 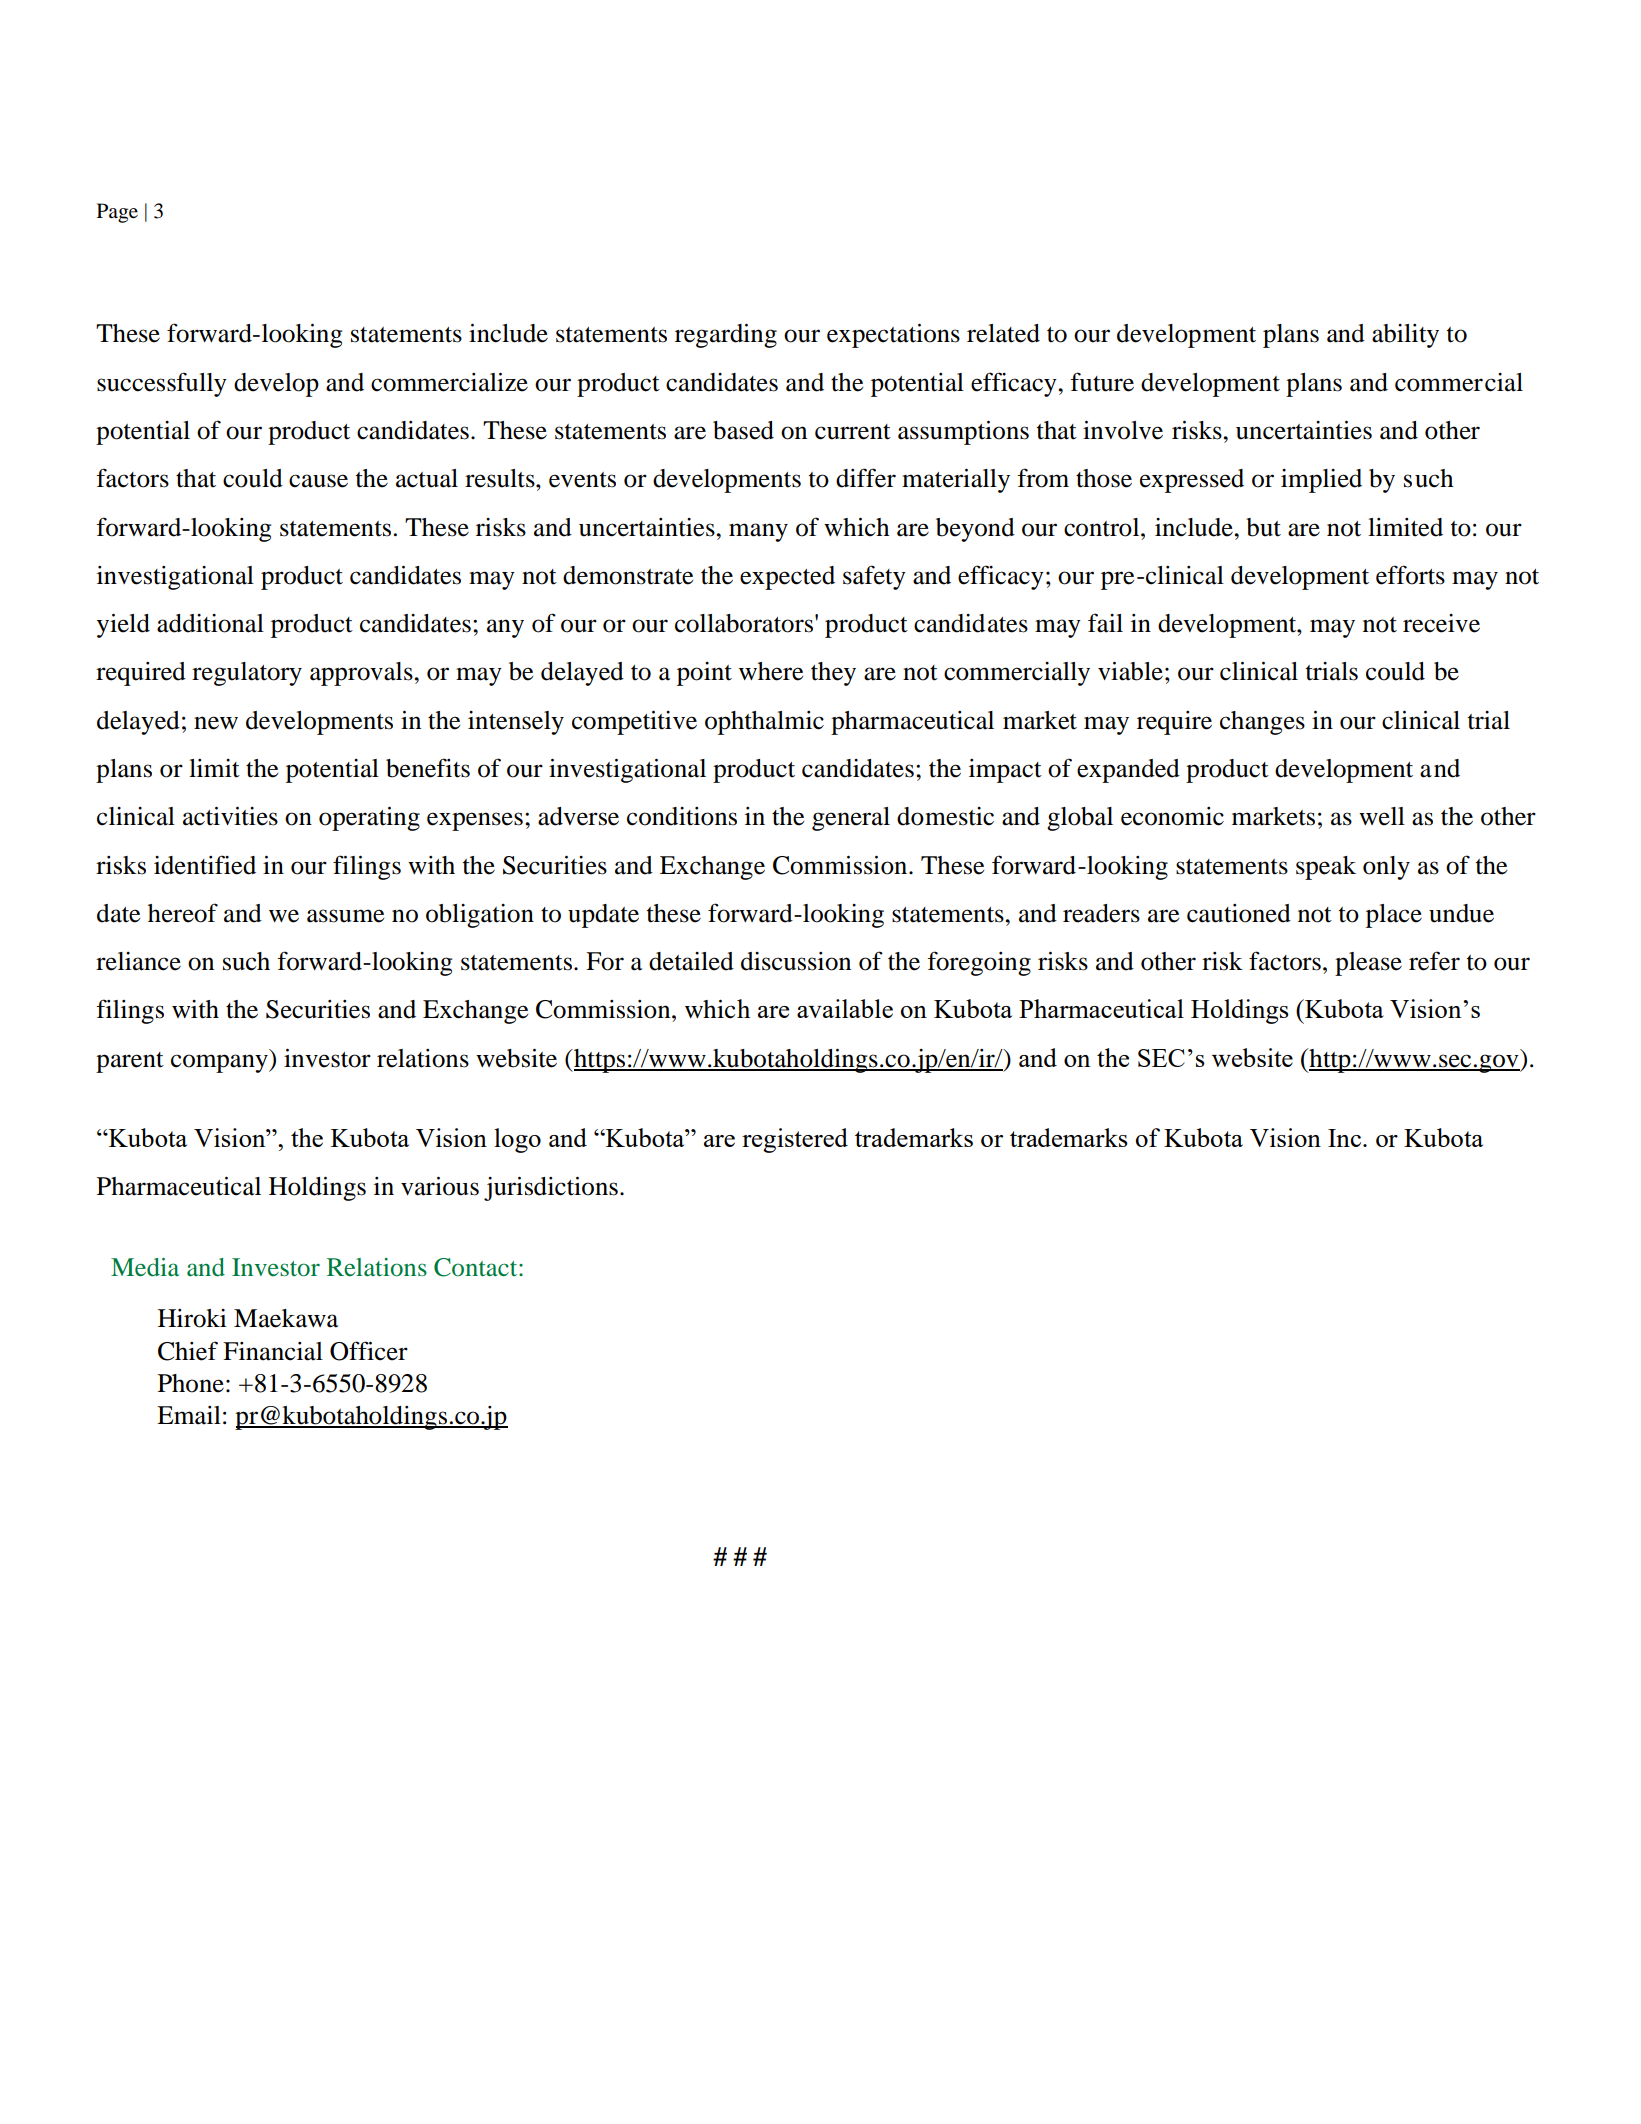 What do you see at coordinates (758, 532) in the image?
I see `many` at bounding box center [758, 532].
